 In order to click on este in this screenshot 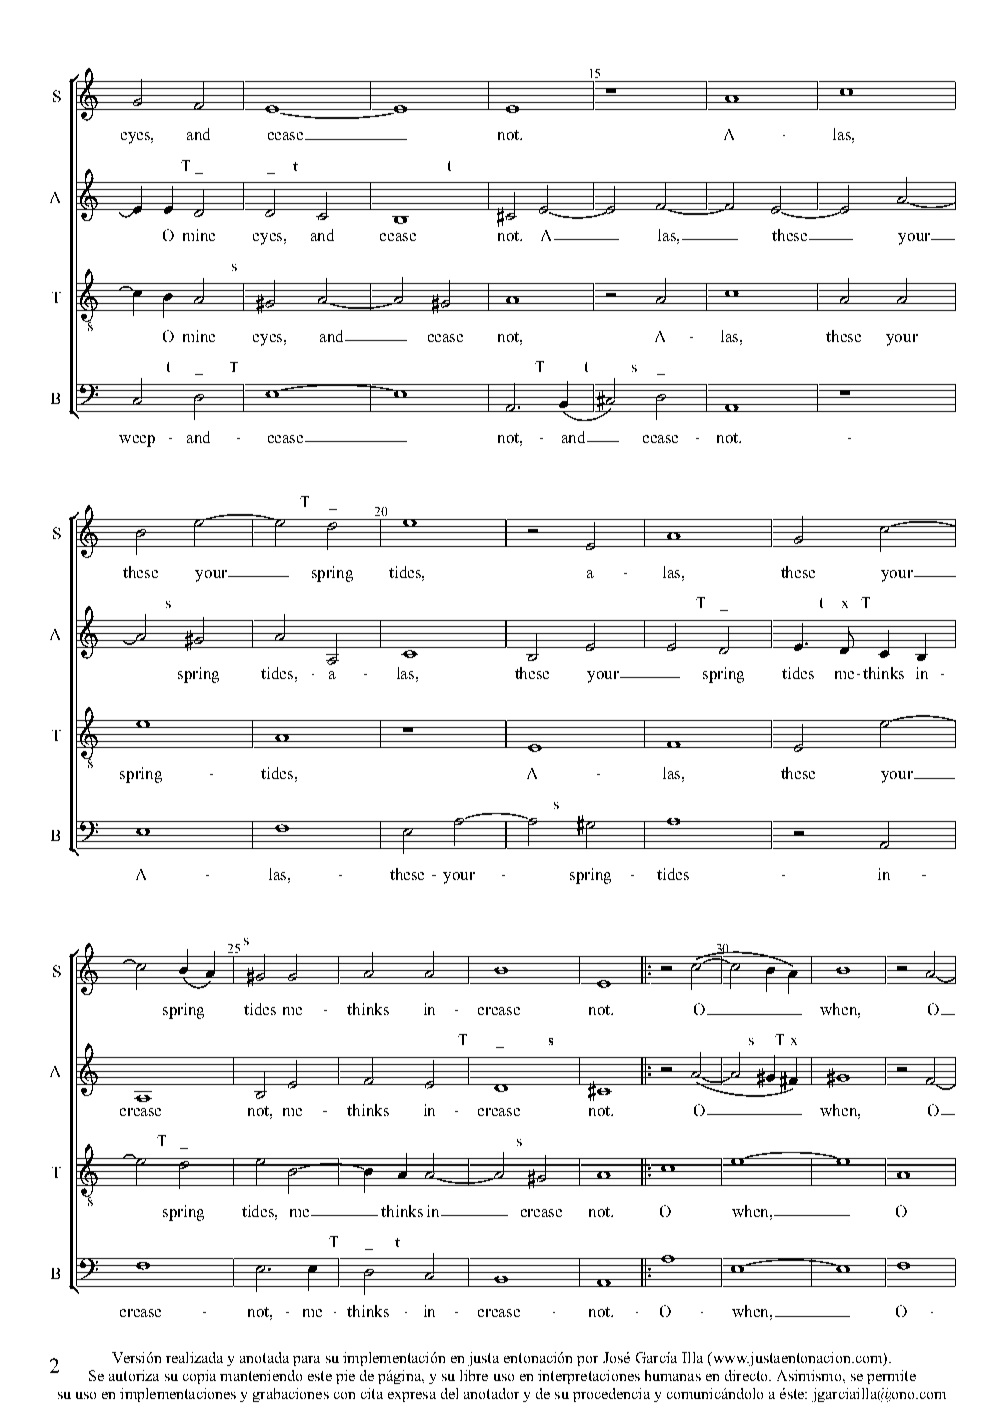, I will do `click(320, 1376)`.
